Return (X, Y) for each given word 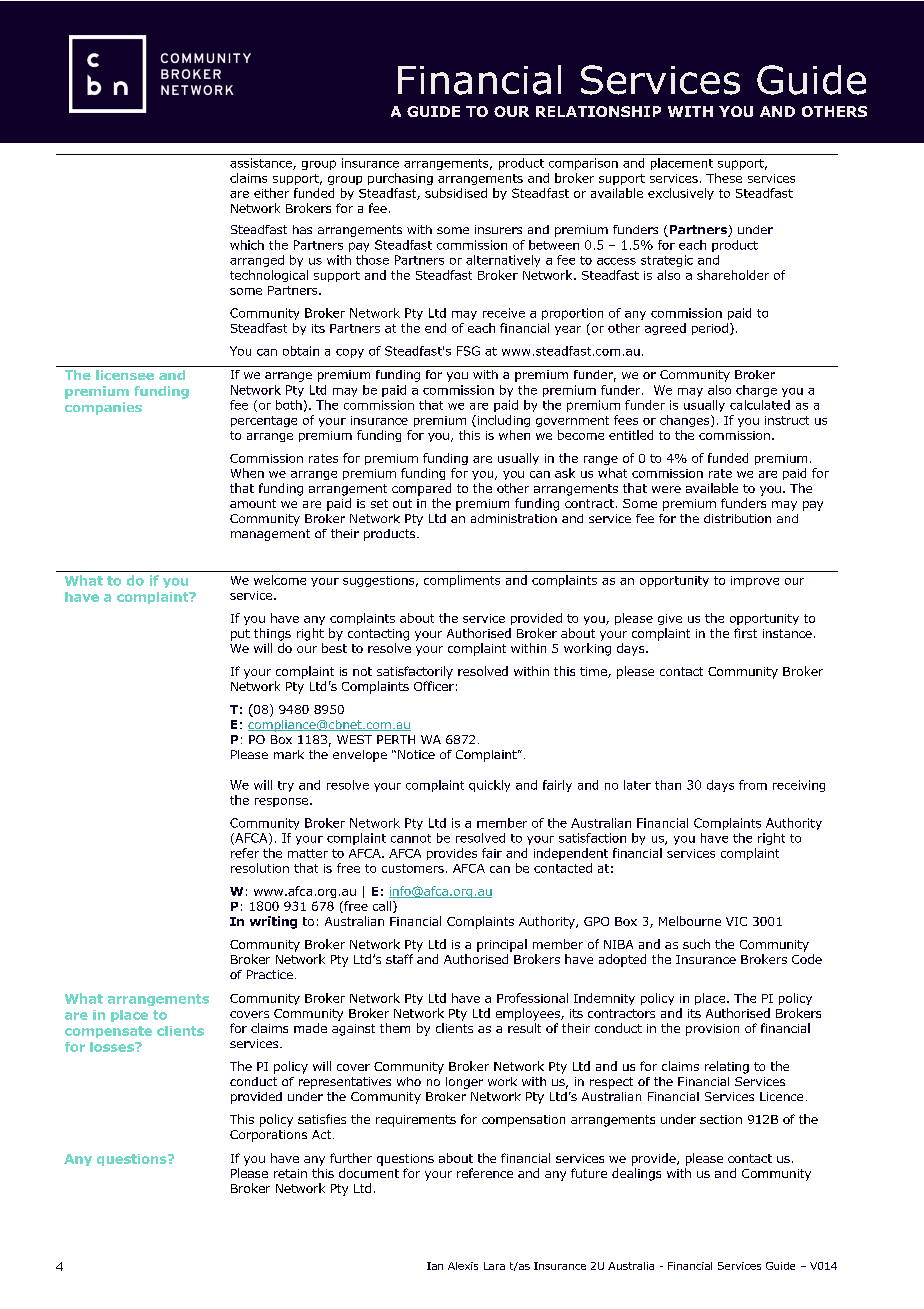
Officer (434, 686)
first (745, 633)
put (240, 635)
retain (290, 1173)
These (724, 178)
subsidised (456, 193)
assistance (262, 164)
